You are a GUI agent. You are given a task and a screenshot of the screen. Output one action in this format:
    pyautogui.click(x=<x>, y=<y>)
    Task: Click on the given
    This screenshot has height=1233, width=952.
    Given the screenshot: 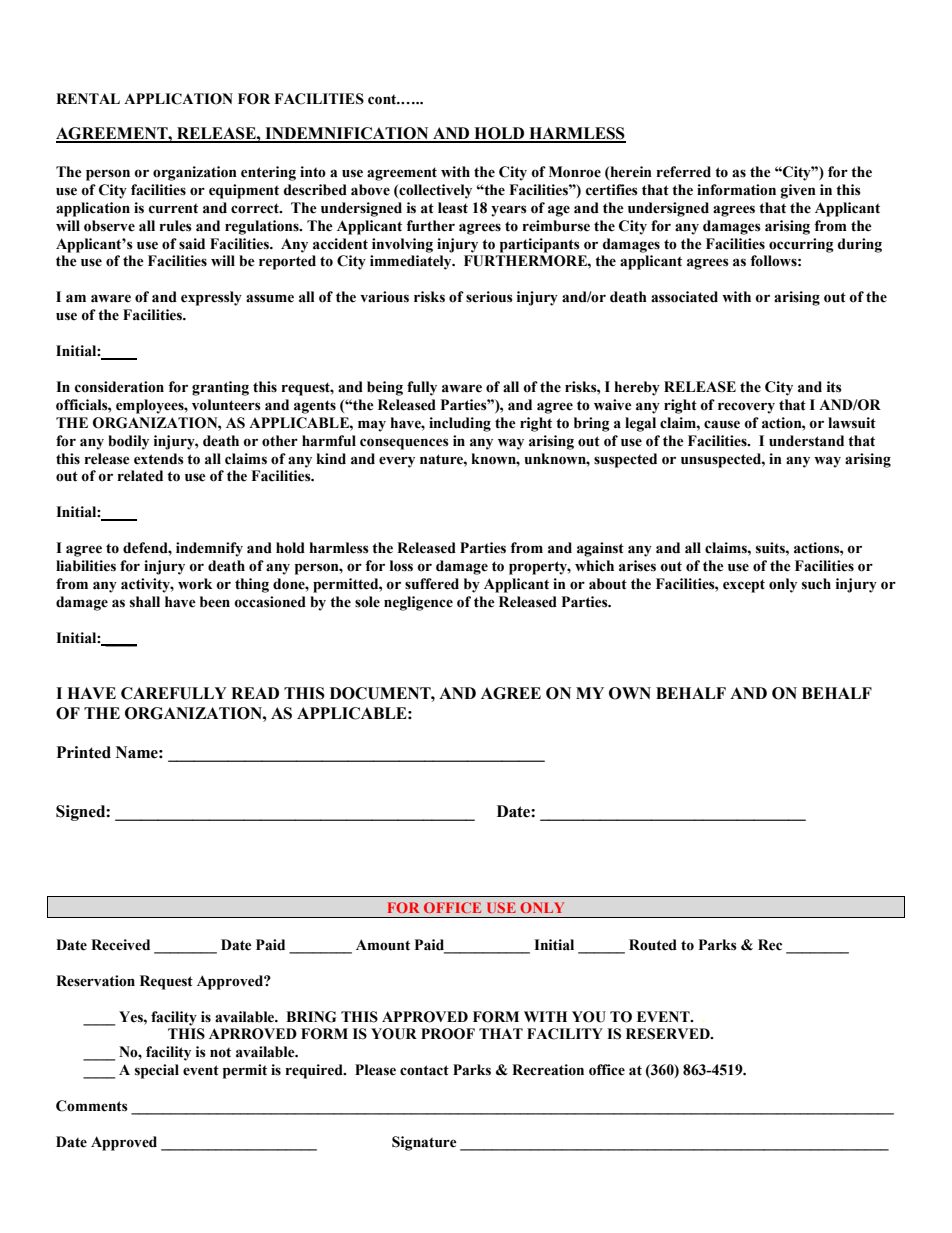 What is the action you would take?
    pyautogui.click(x=798, y=191)
